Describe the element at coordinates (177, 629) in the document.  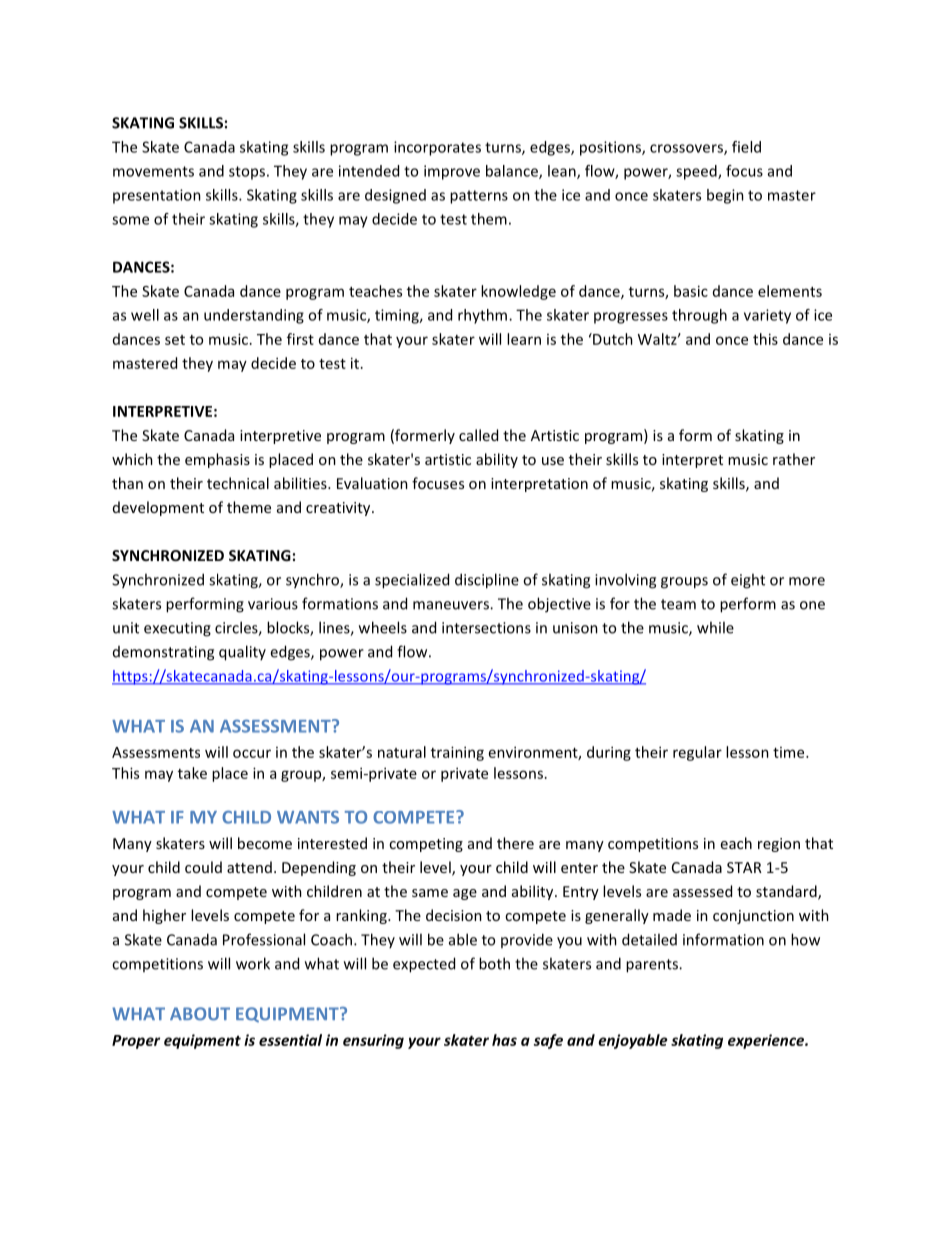
I see `executing` at that location.
